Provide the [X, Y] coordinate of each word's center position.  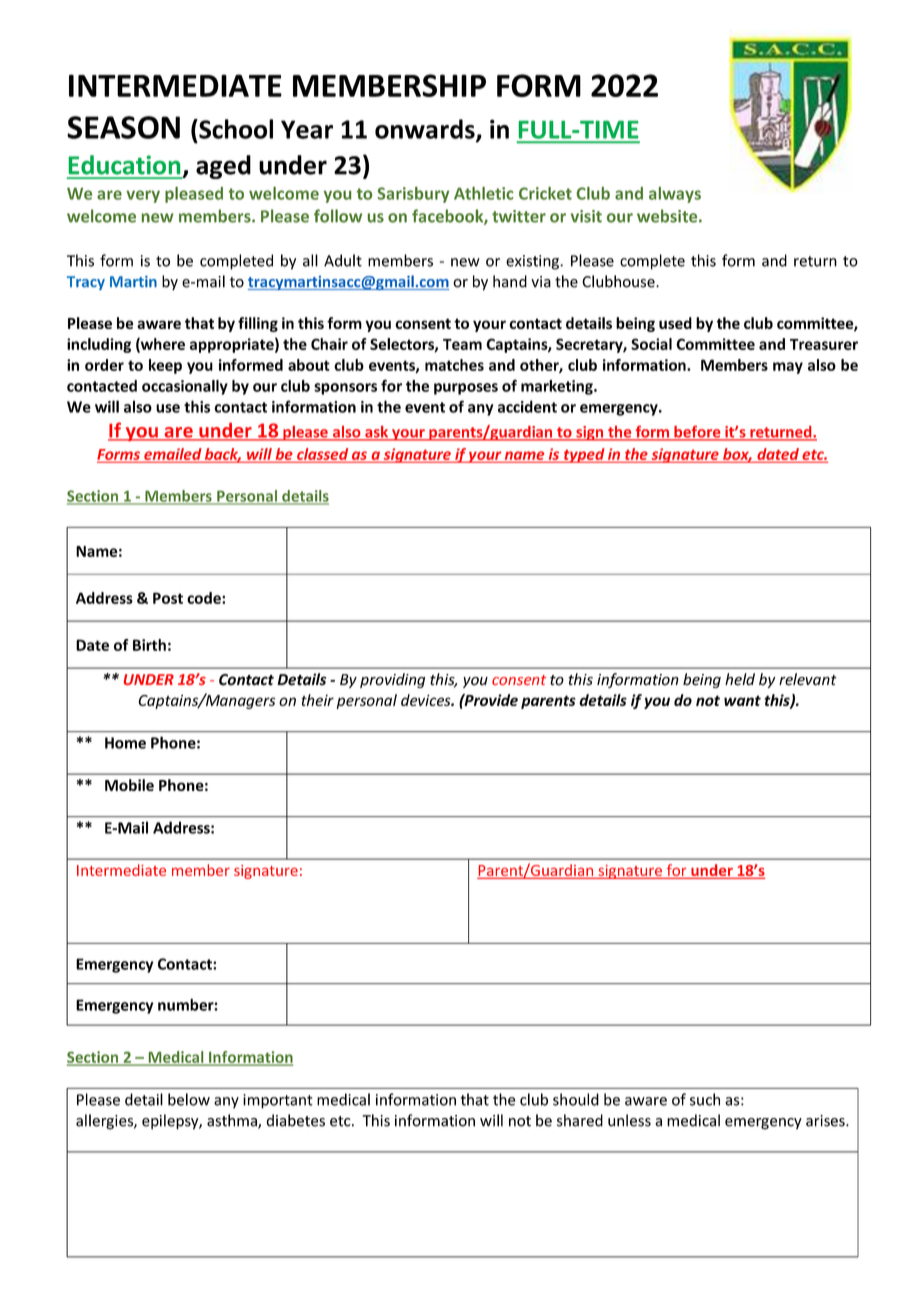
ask [376, 433]
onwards [426, 130]
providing [392, 680]
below [189, 1099]
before [697, 433]
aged [223, 167]
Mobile [129, 785]
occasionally [185, 387]
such [705, 1099]
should [576, 1099]
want [742, 700]
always [675, 195]
